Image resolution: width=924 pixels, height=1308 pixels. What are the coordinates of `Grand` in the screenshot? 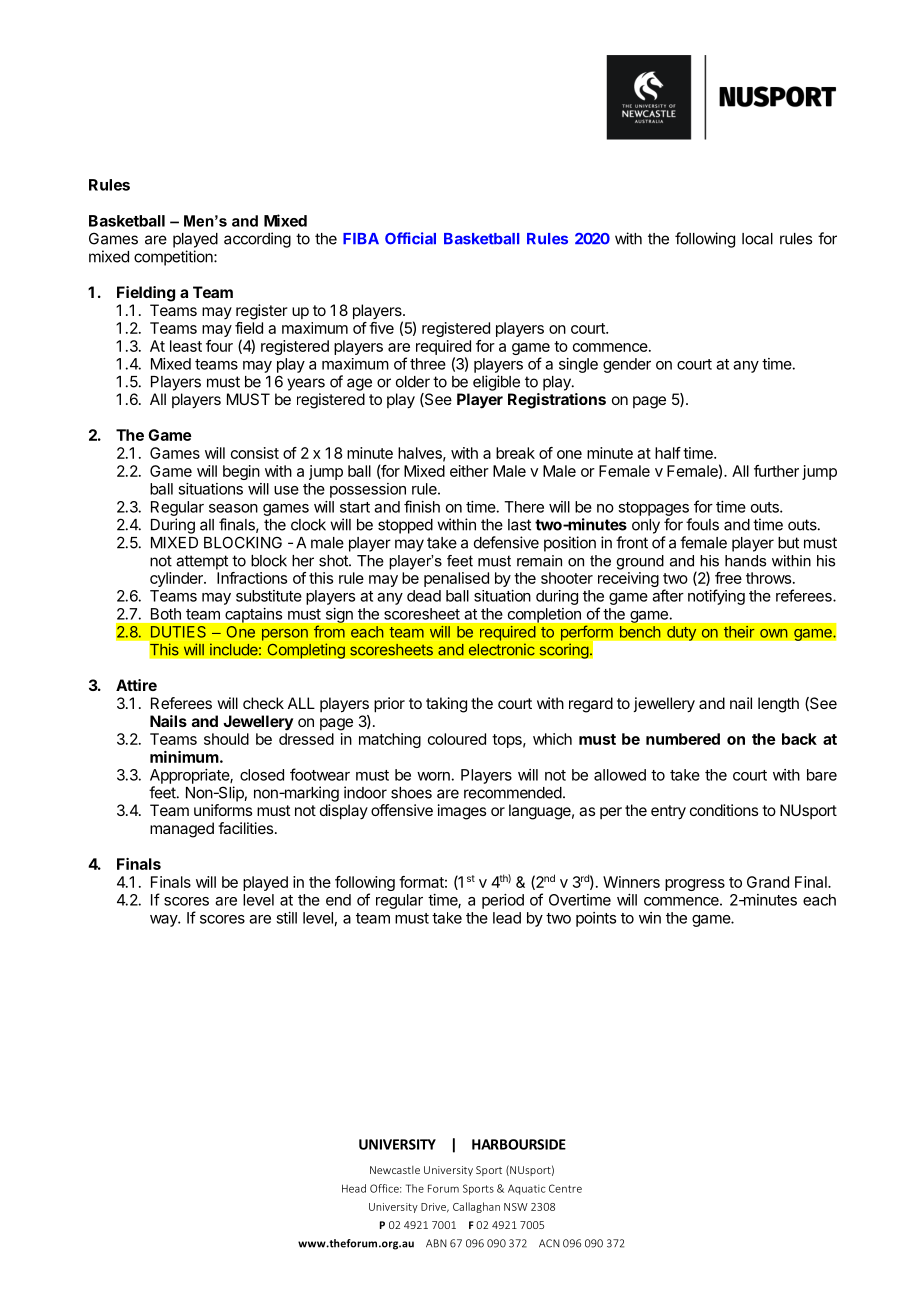 It's located at (768, 882).
